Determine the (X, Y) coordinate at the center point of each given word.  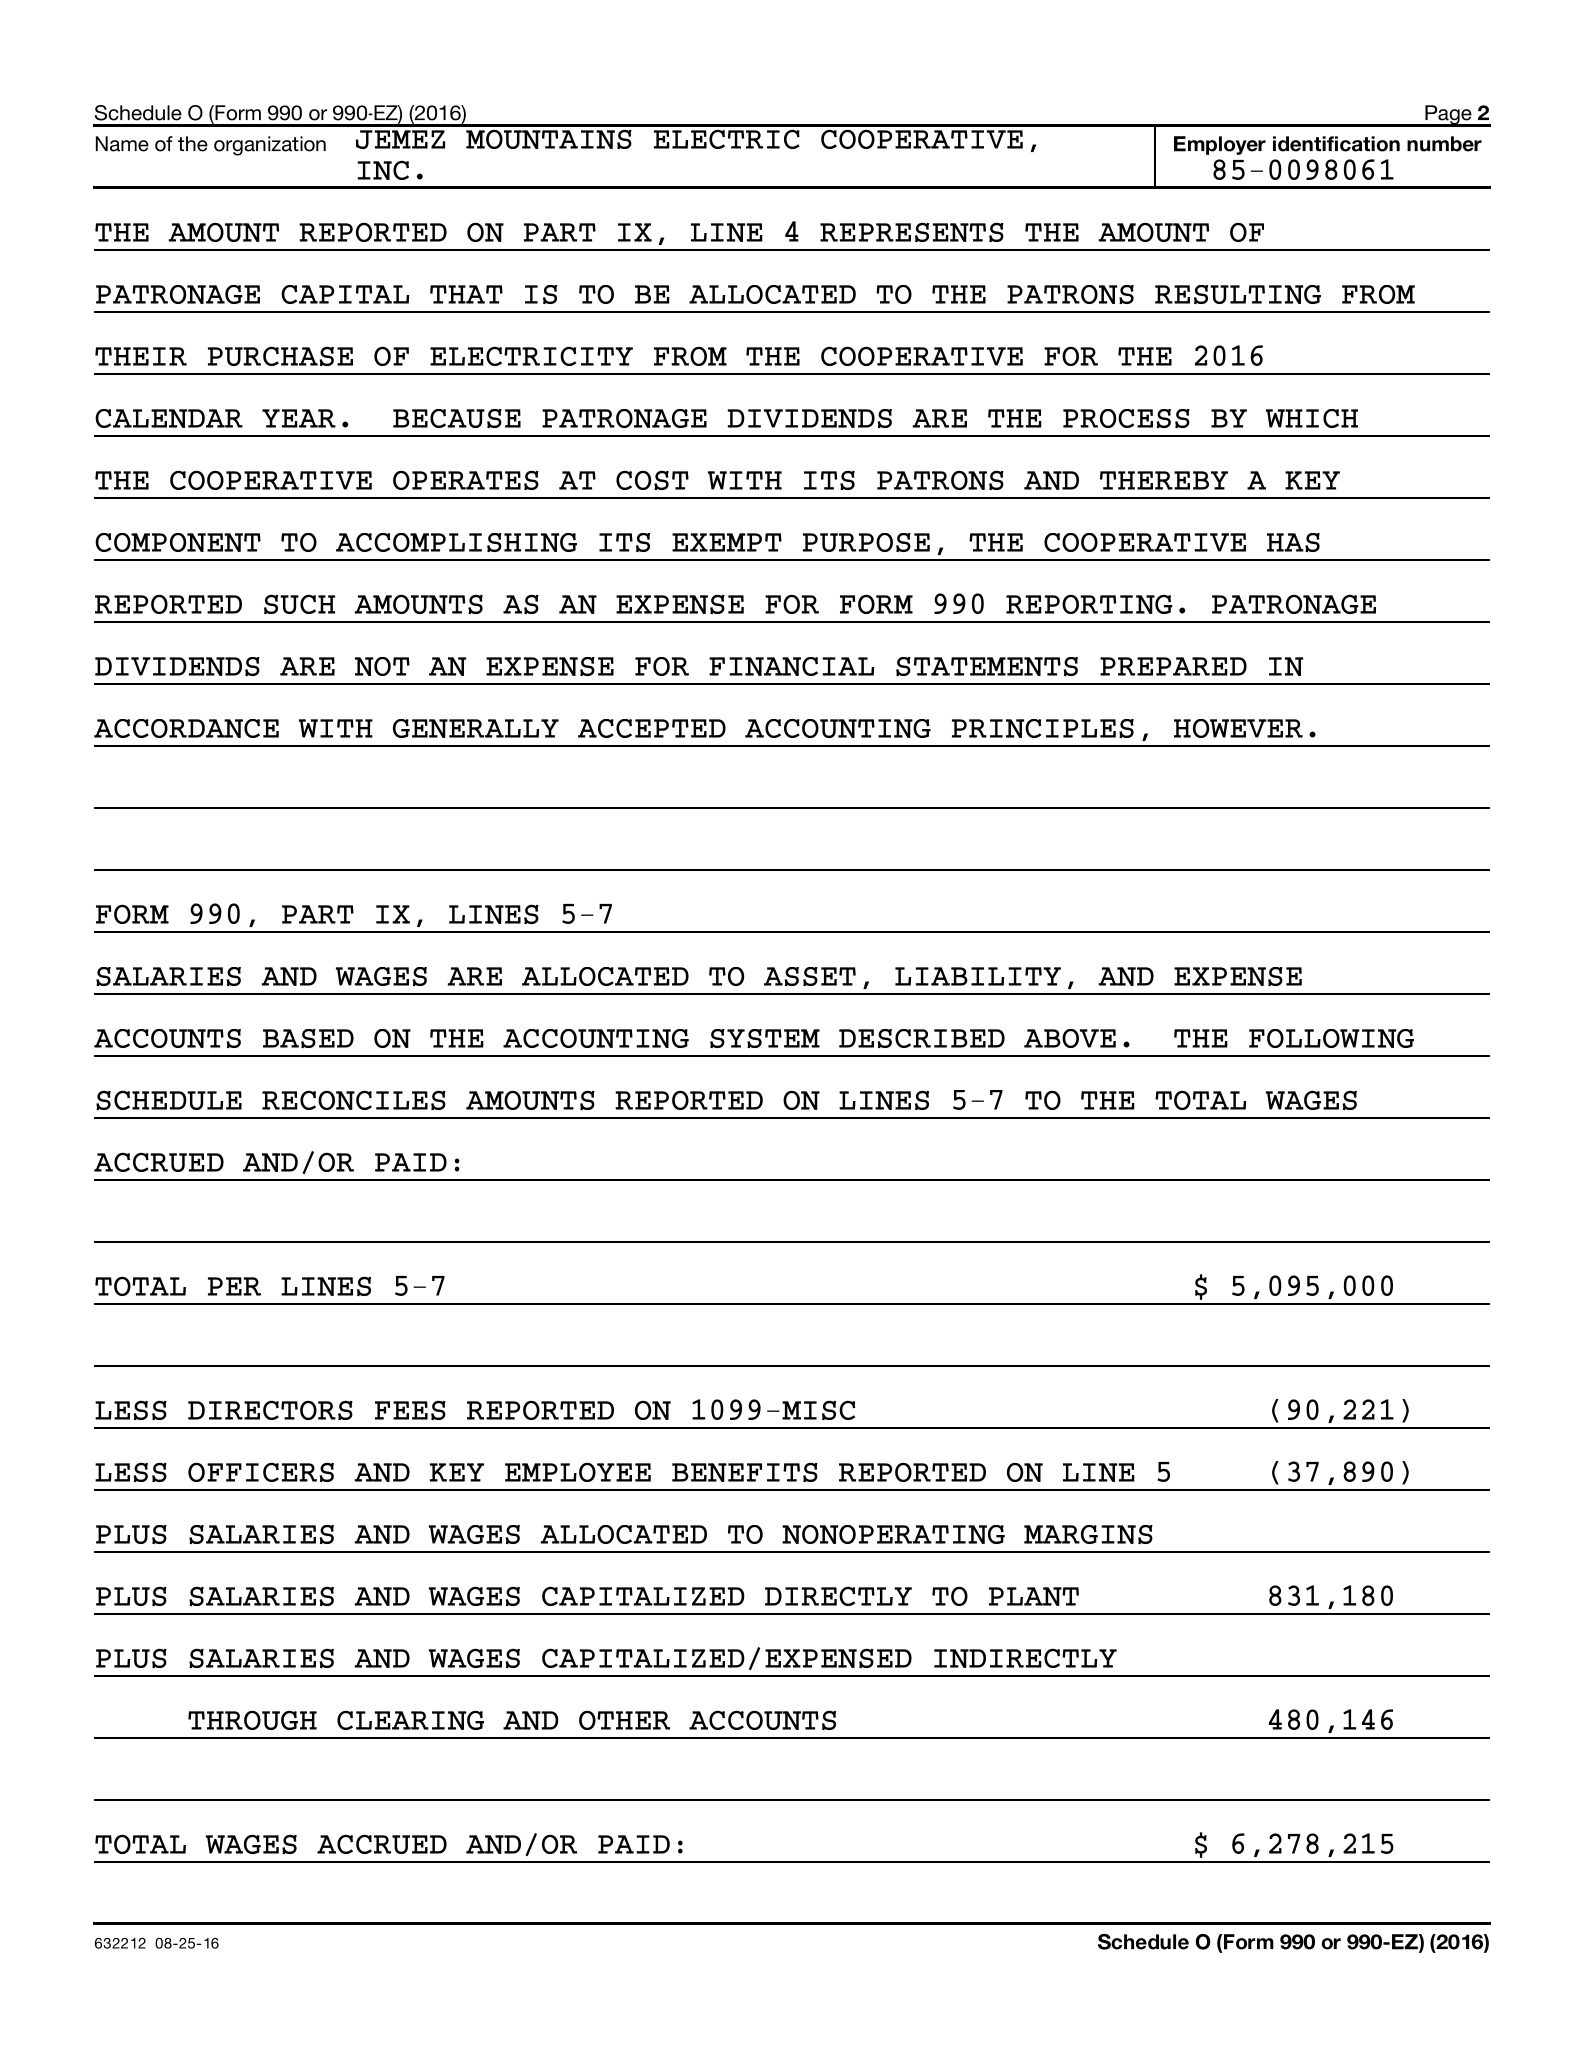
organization (270, 146)
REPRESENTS (912, 232)
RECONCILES (354, 1100)
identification (1336, 144)
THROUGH (252, 1720)
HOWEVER (1238, 728)
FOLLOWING (1331, 1038)
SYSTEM (765, 1038)
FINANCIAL (791, 666)
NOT (382, 666)
